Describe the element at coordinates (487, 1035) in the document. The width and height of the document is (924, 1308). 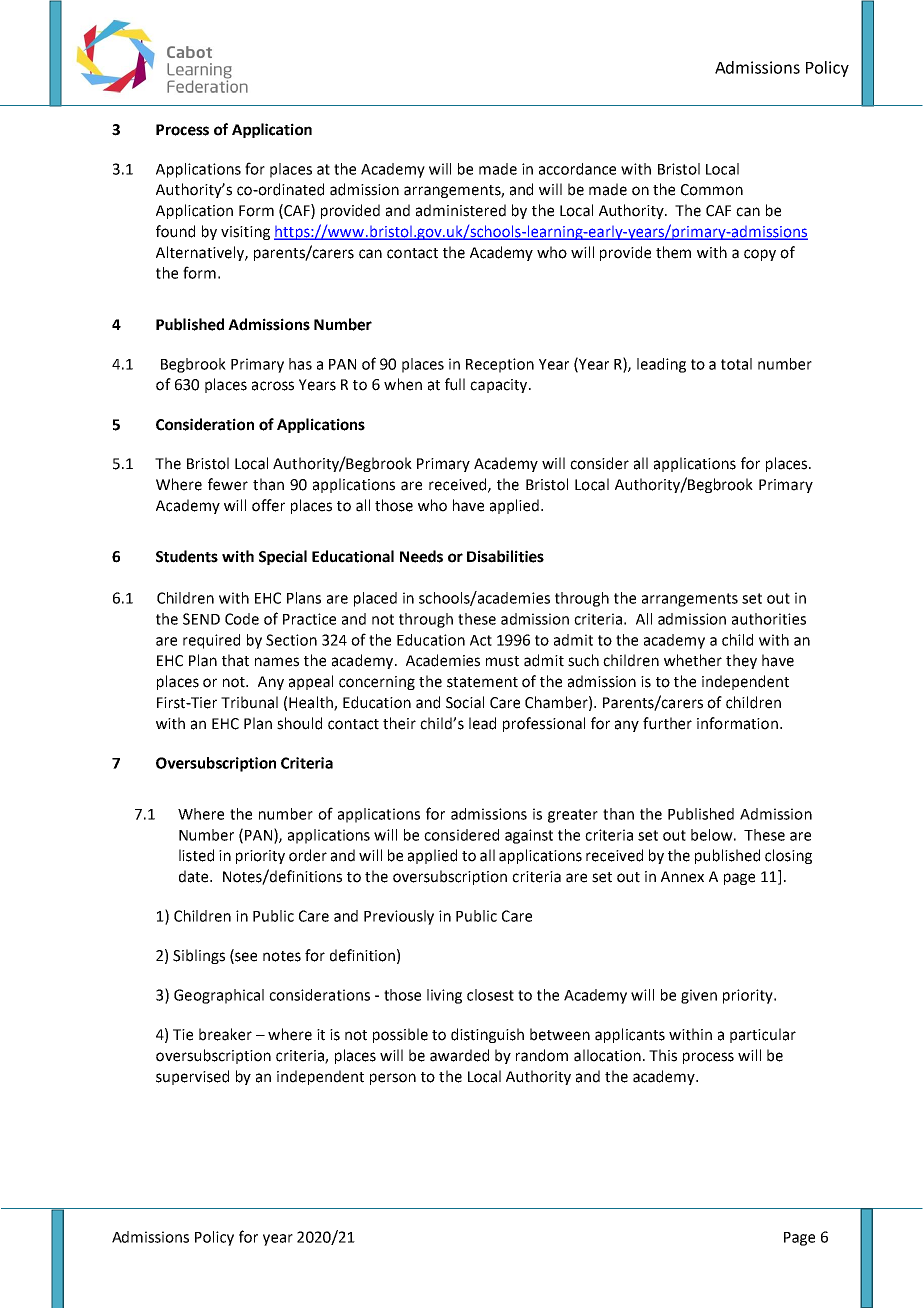
I see `distinguish` at that location.
